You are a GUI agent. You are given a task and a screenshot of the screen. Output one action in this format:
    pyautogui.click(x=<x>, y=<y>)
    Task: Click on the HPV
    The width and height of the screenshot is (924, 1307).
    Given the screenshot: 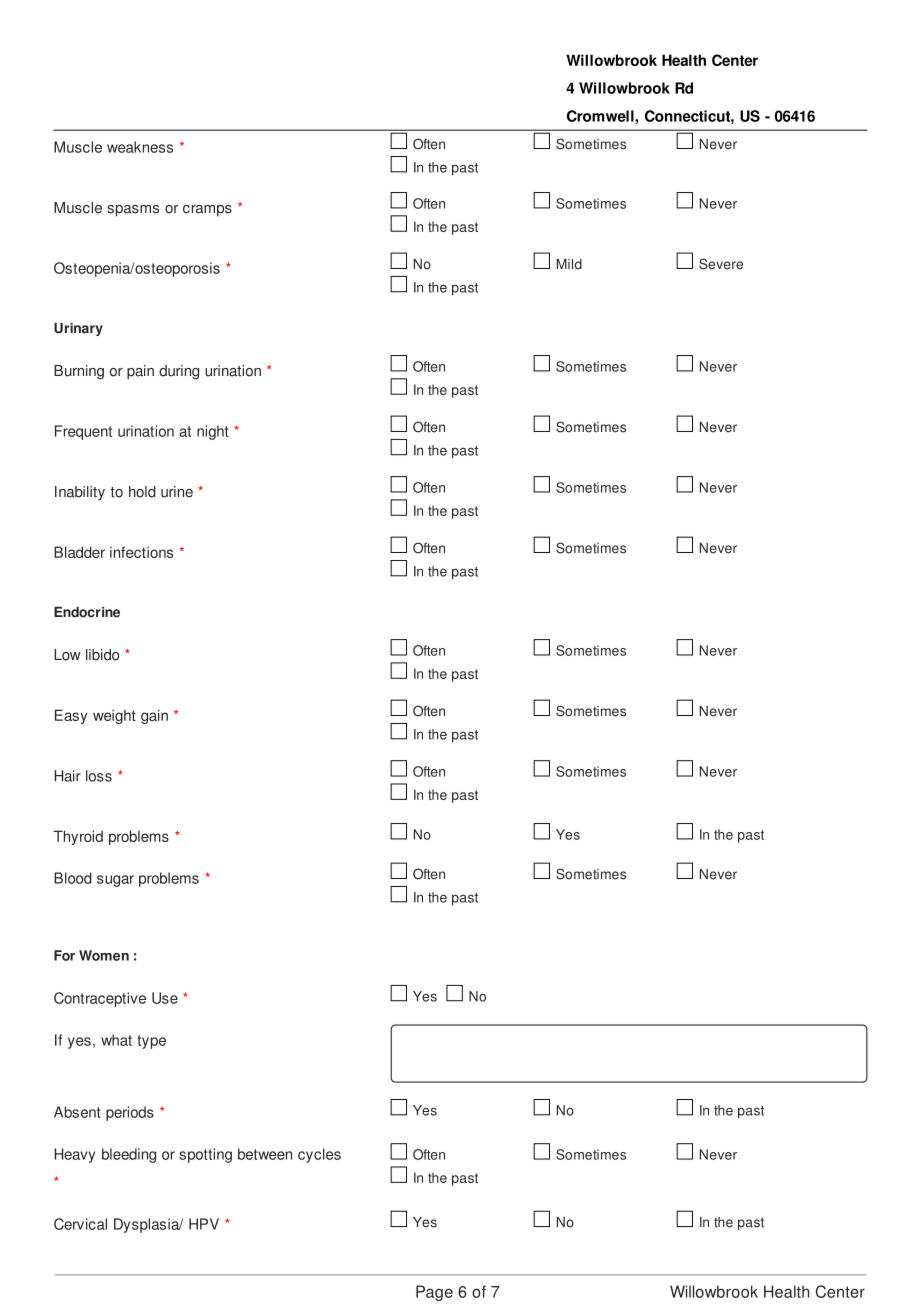 What is the action you would take?
    pyautogui.click(x=204, y=1224)
